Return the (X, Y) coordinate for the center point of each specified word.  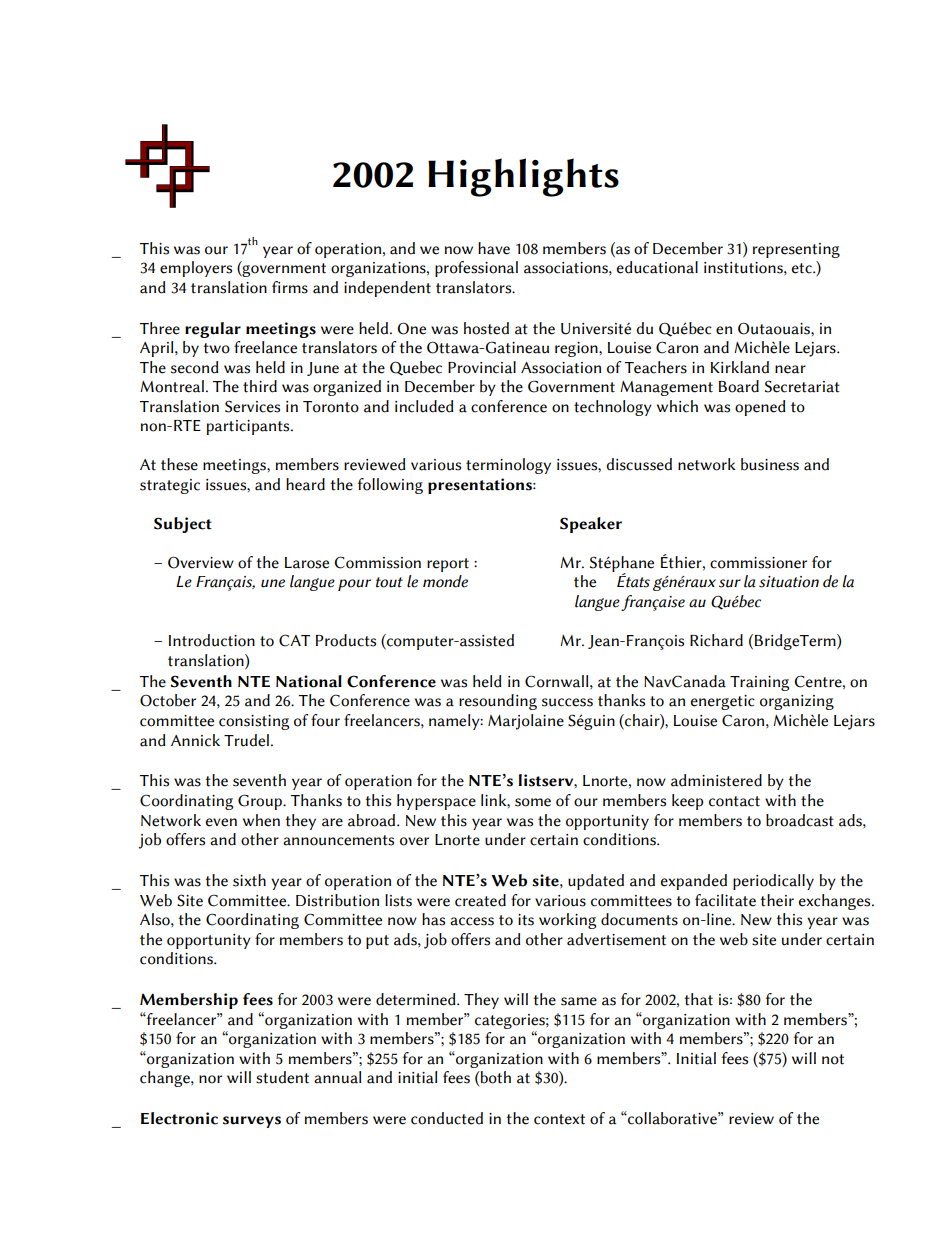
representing (796, 250)
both (495, 1077)
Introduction (212, 640)
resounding (498, 702)
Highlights (523, 177)
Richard (716, 640)
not (833, 1059)
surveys (252, 1122)
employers (196, 269)
